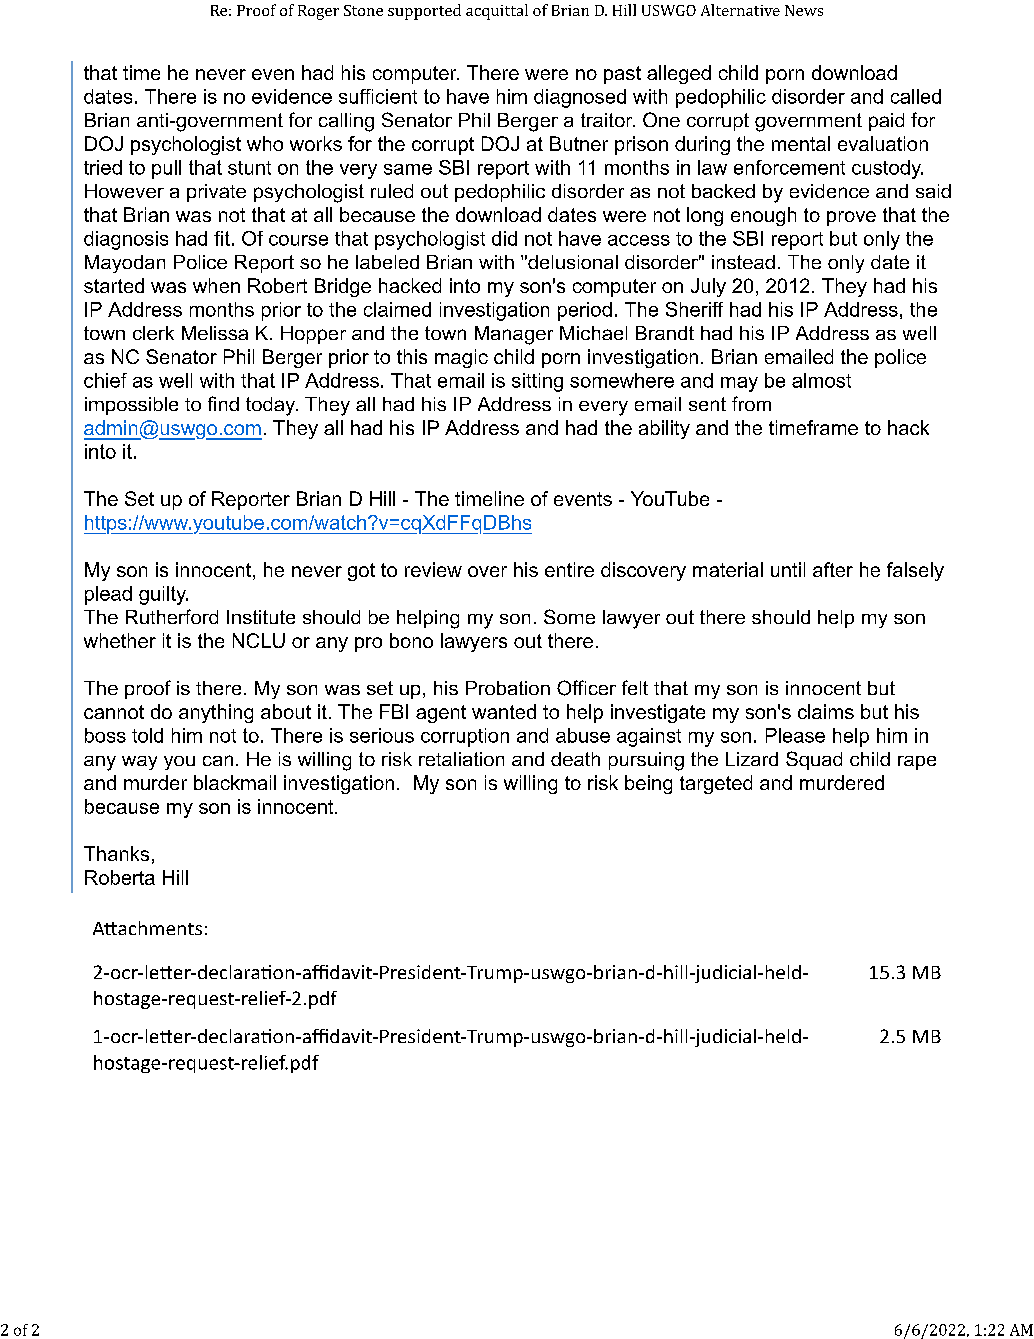  What do you see at coordinates (318, 12) in the screenshot?
I see `Roger` at bounding box center [318, 12].
